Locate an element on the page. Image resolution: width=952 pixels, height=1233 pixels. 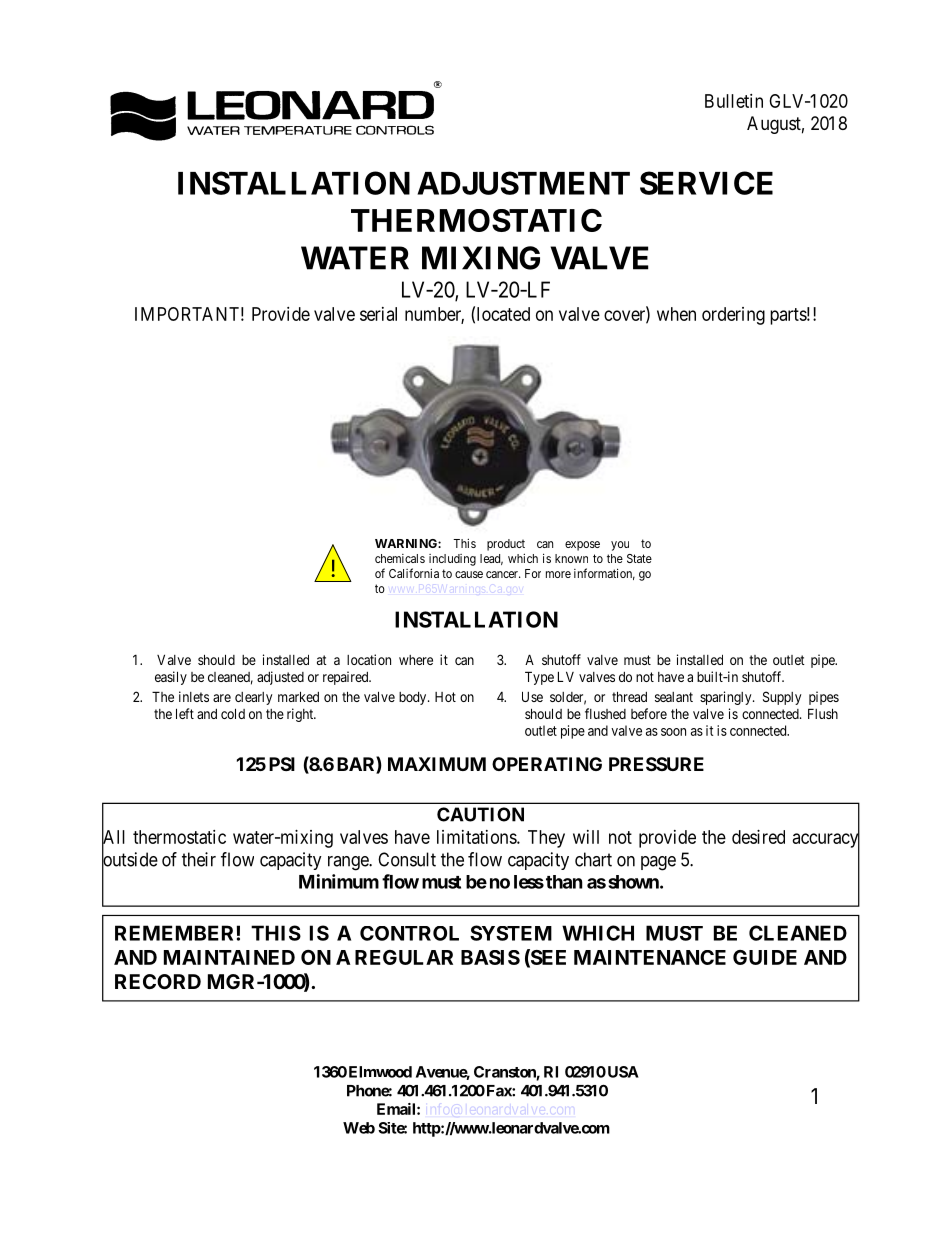
easily is located at coordinates (171, 678).
